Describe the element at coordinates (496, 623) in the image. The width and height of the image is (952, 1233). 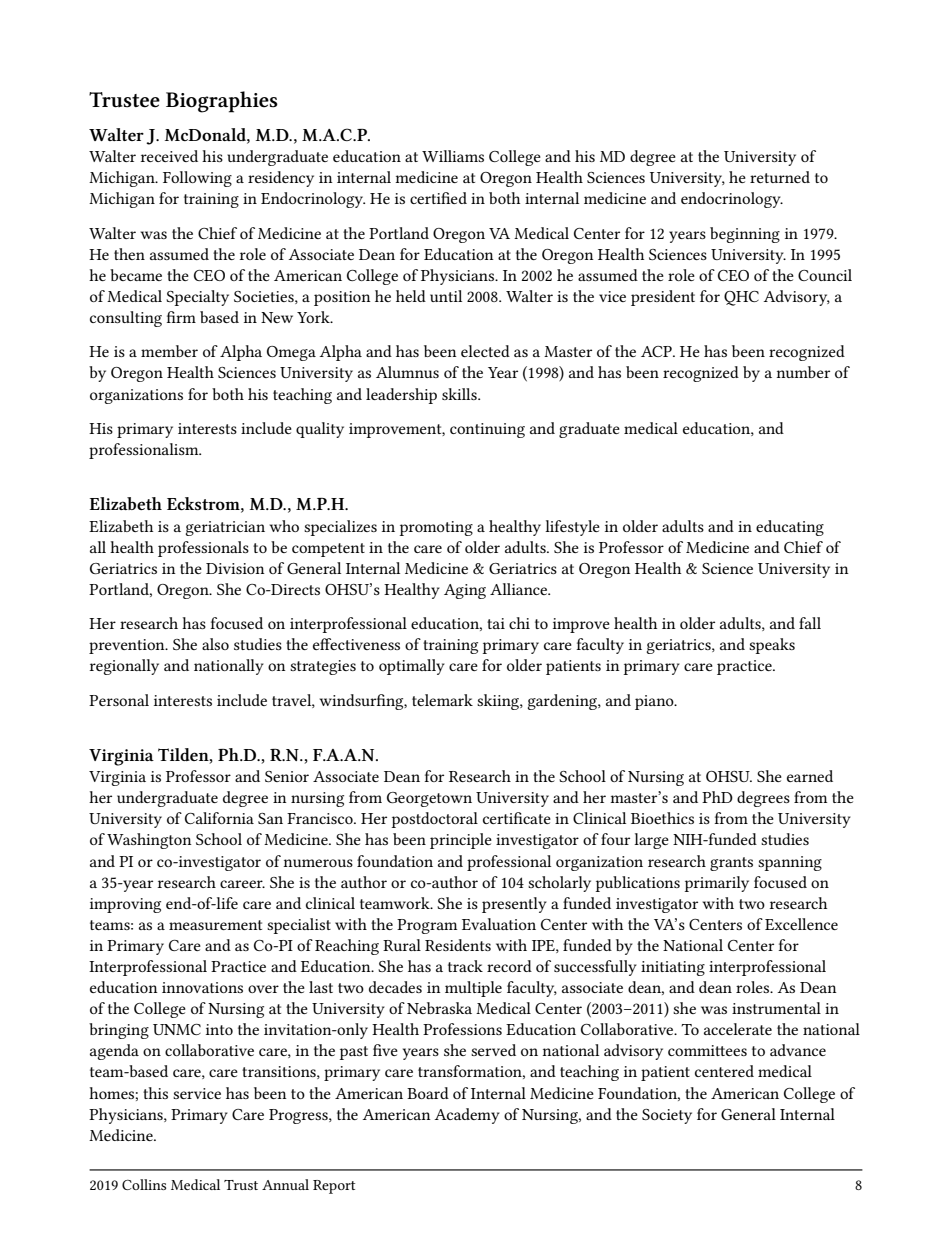
I see `tai` at that location.
